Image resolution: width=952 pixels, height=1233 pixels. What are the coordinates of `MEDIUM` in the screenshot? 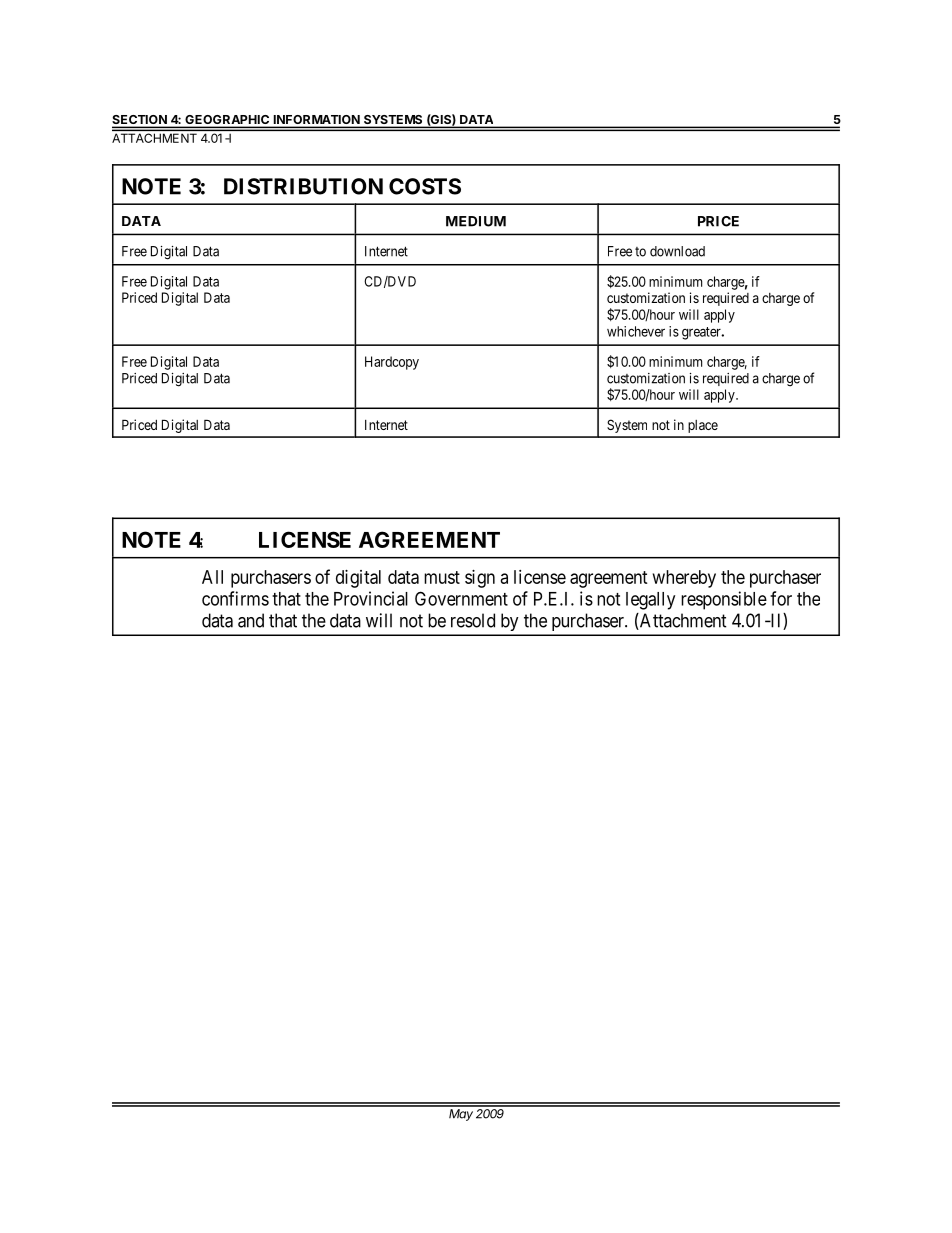 It's located at (476, 221).
